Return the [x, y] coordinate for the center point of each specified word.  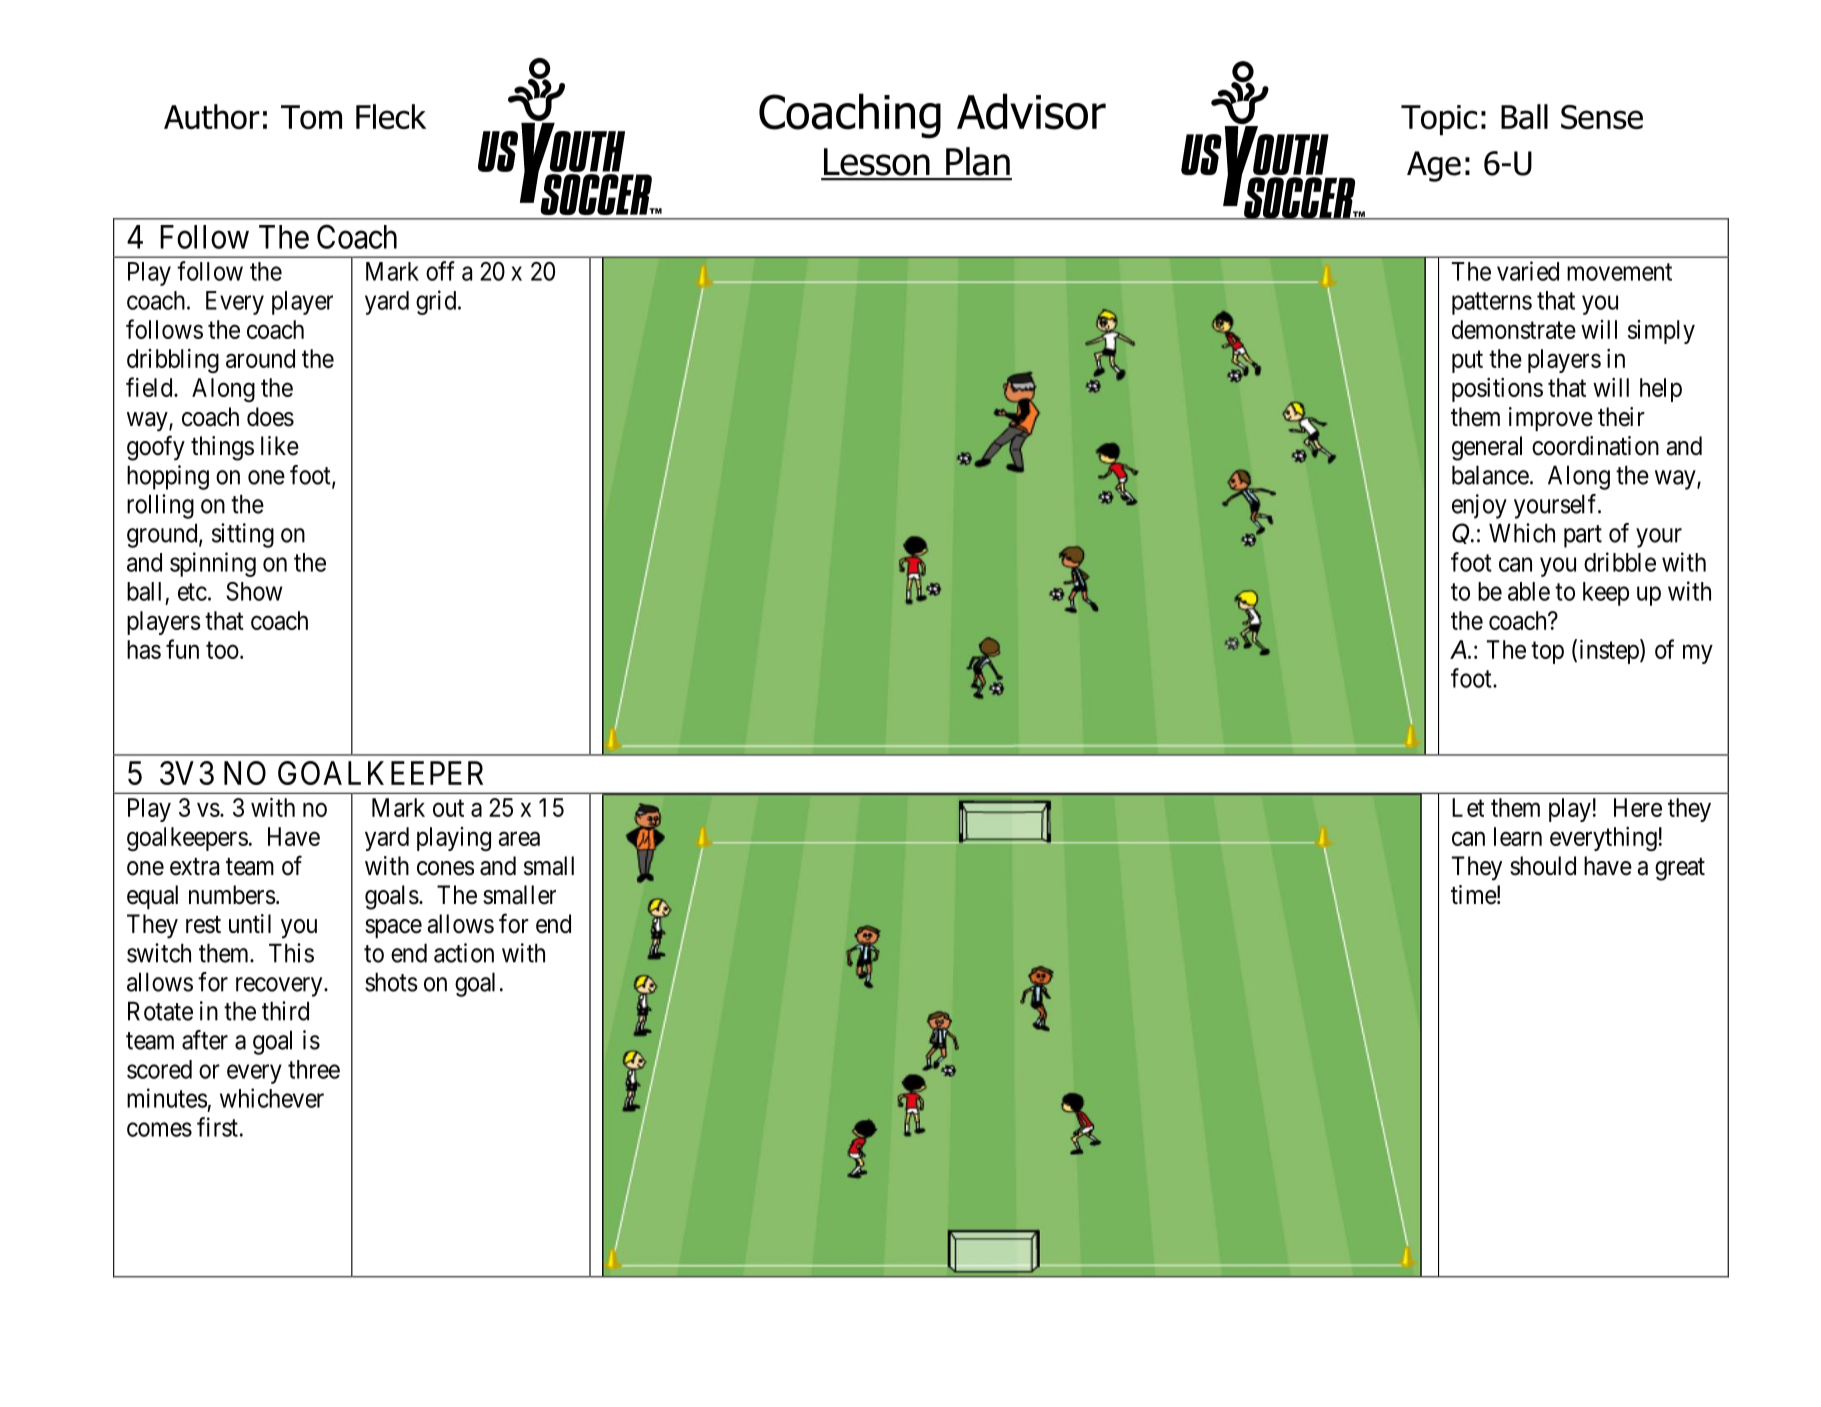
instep [1610, 651]
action [464, 953]
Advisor [1031, 111]
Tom [311, 117]
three [314, 1069]
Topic [1439, 120]
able [1529, 591]
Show [254, 591]
